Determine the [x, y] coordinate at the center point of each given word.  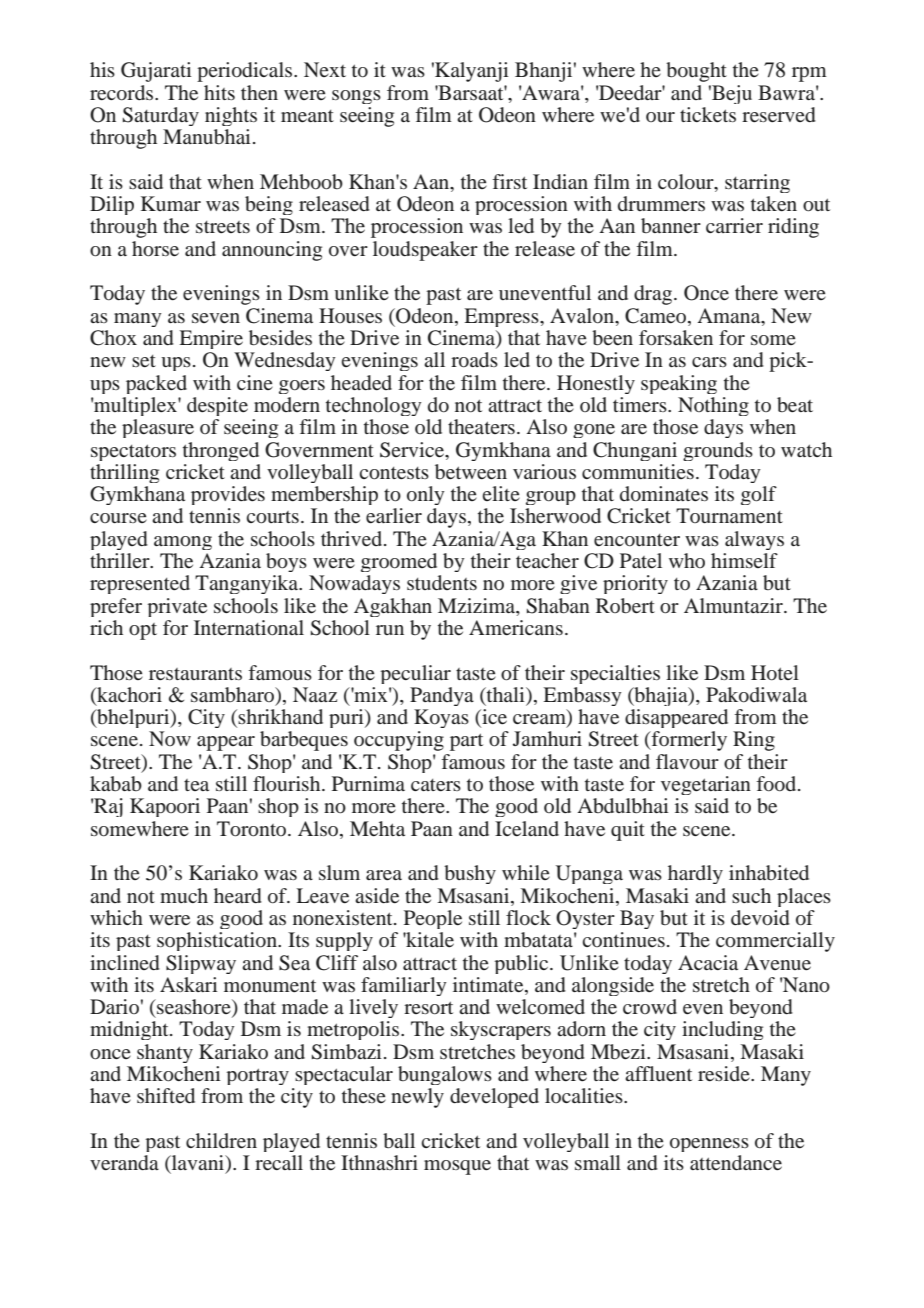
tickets [708, 114]
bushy [470, 874]
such [751, 895]
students [442, 582]
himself [744, 560]
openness [709, 1145]
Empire [211, 339]
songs [356, 97]
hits [219, 92]
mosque [457, 1167]
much [184, 895]
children [221, 1140]
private [177, 607]
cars [709, 362]
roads [474, 359]
